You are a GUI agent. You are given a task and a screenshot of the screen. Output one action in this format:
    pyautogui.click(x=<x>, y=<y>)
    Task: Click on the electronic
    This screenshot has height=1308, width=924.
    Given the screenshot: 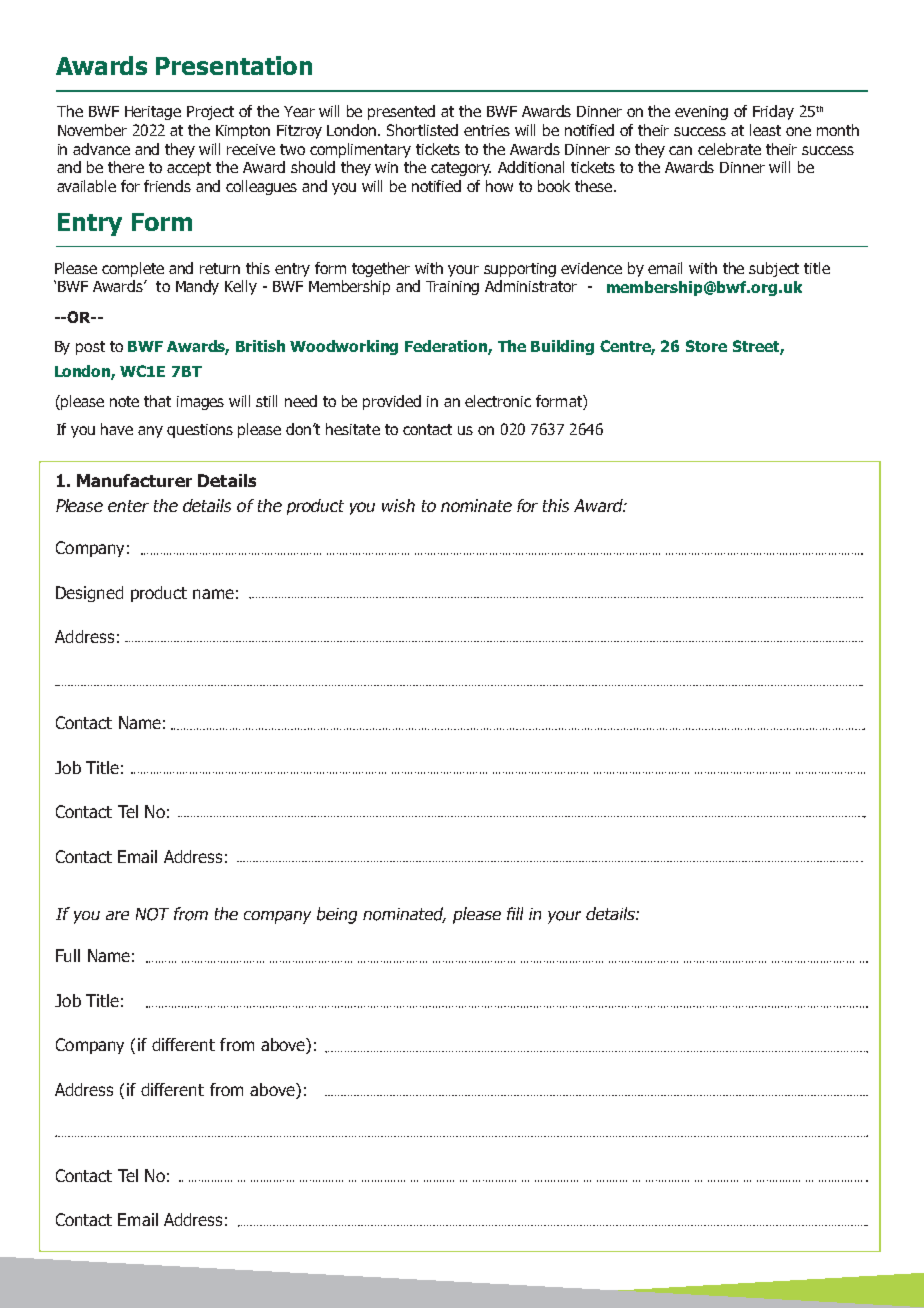 What is the action you would take?
    pyautogui.click(x=498, y=401)
